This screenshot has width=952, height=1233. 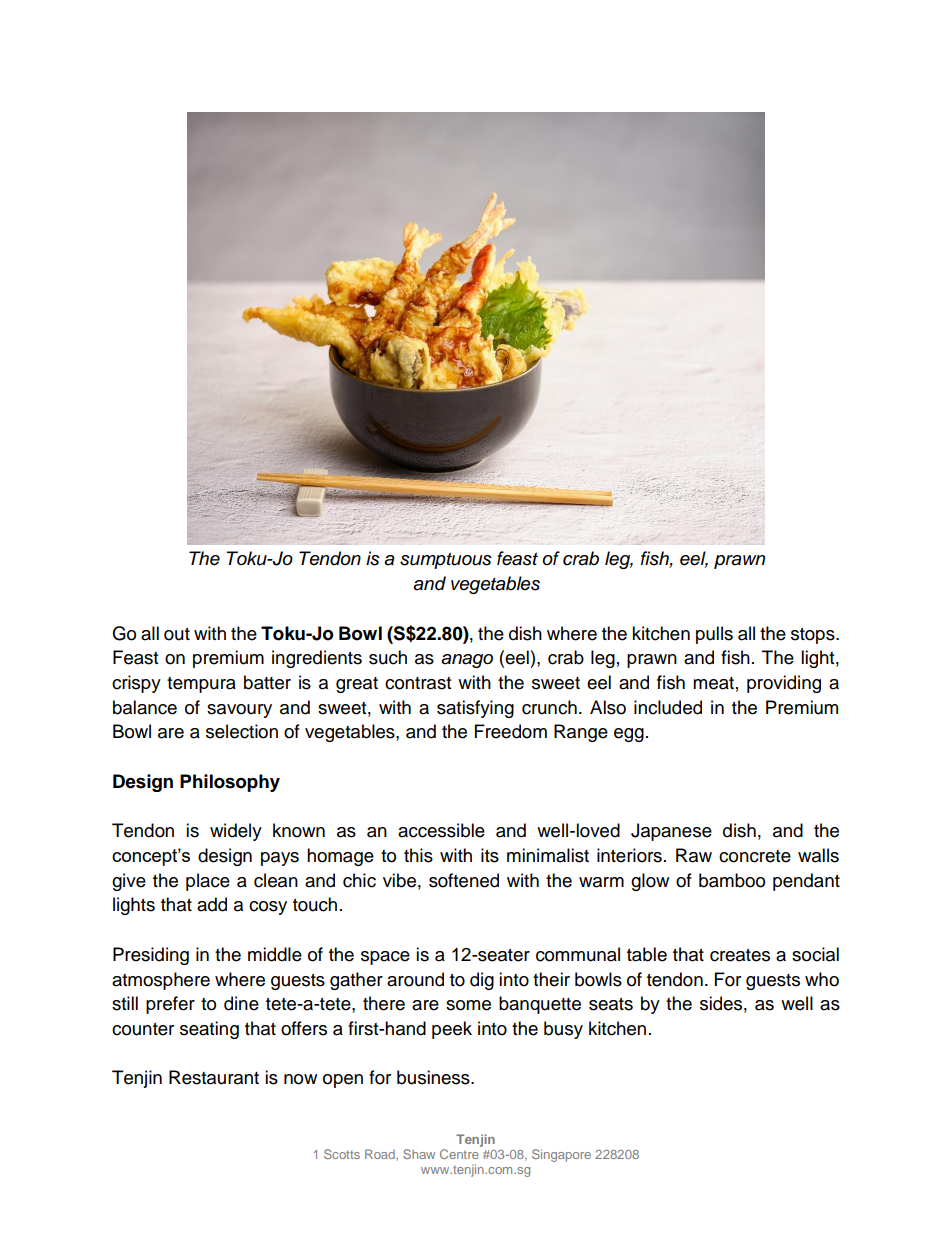 What do you see at coordinates (511, 731) in the screenshot?
I see `Freedom` at bounding box center [511, 731].
